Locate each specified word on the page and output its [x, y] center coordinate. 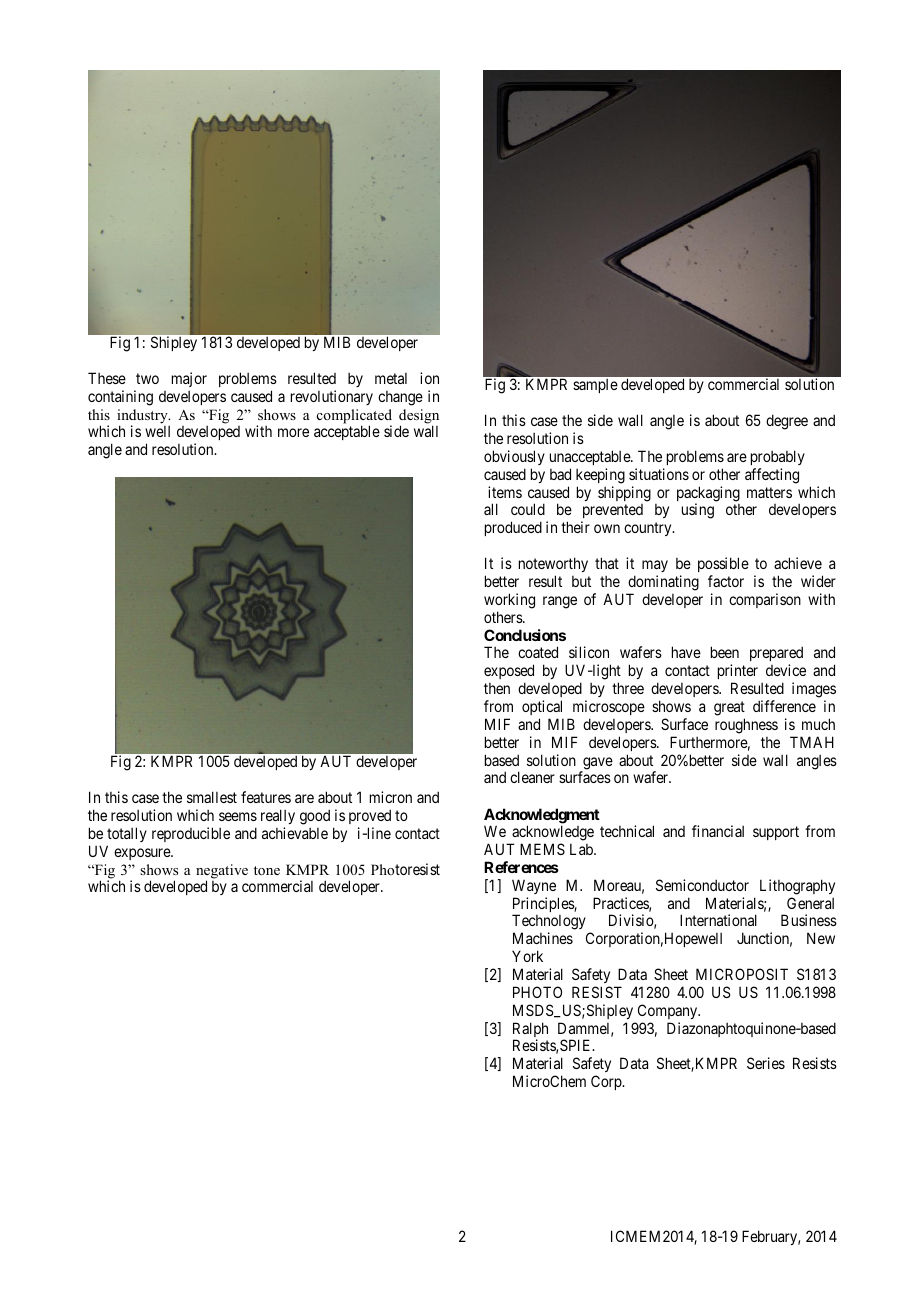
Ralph [530, 1031]
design [419, 417]
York [527, 956]
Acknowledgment [542, 817]
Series [766, 1063]
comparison [765, 600]
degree [787, 422]
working [509, 601]
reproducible [191, 834]
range [560, 602]
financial [718, 831]
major [189, 379]
